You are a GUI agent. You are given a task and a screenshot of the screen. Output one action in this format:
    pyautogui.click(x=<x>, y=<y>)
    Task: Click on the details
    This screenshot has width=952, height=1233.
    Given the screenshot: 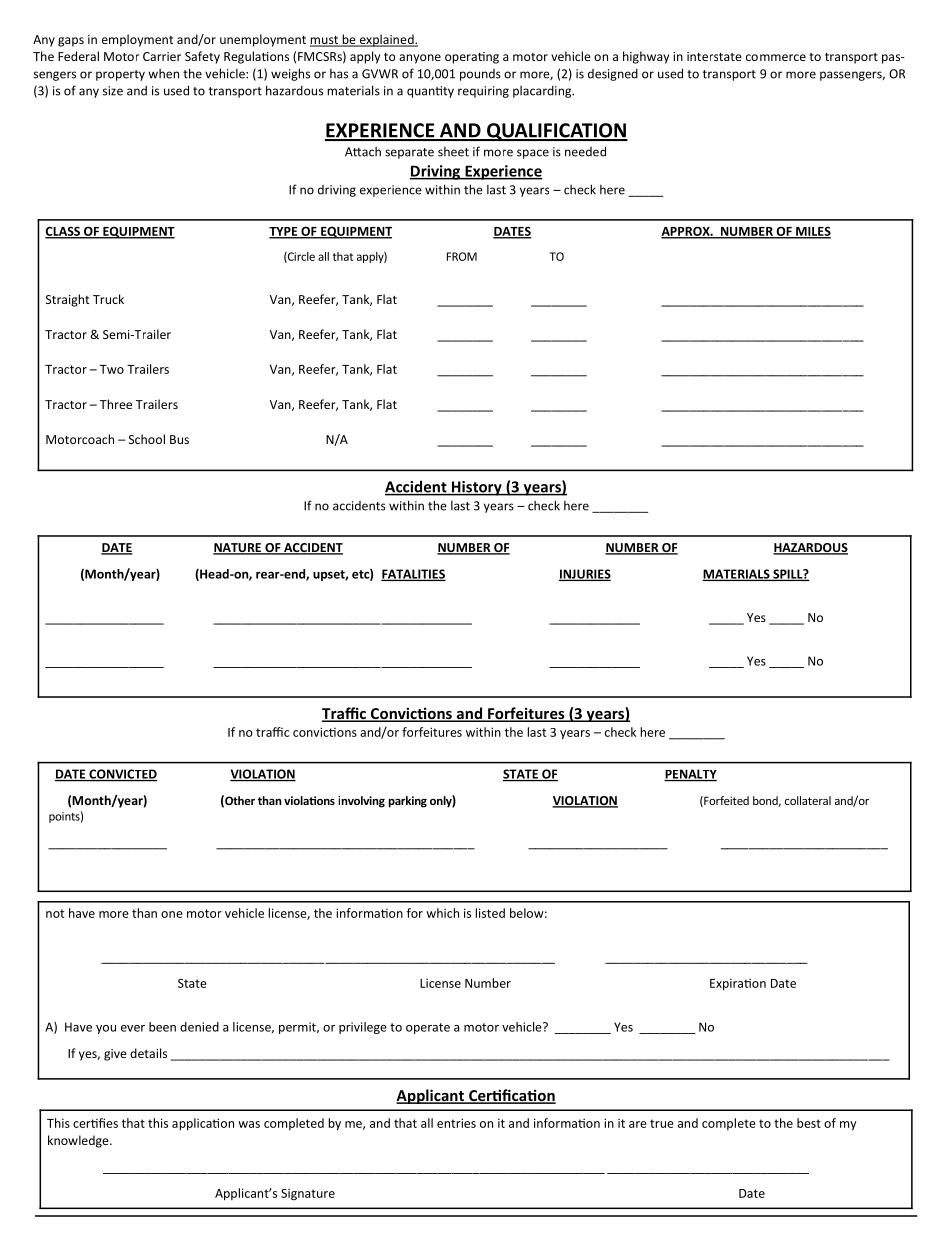 What is the action you would take?
    pyautogui.click(x=148, y=1053)
